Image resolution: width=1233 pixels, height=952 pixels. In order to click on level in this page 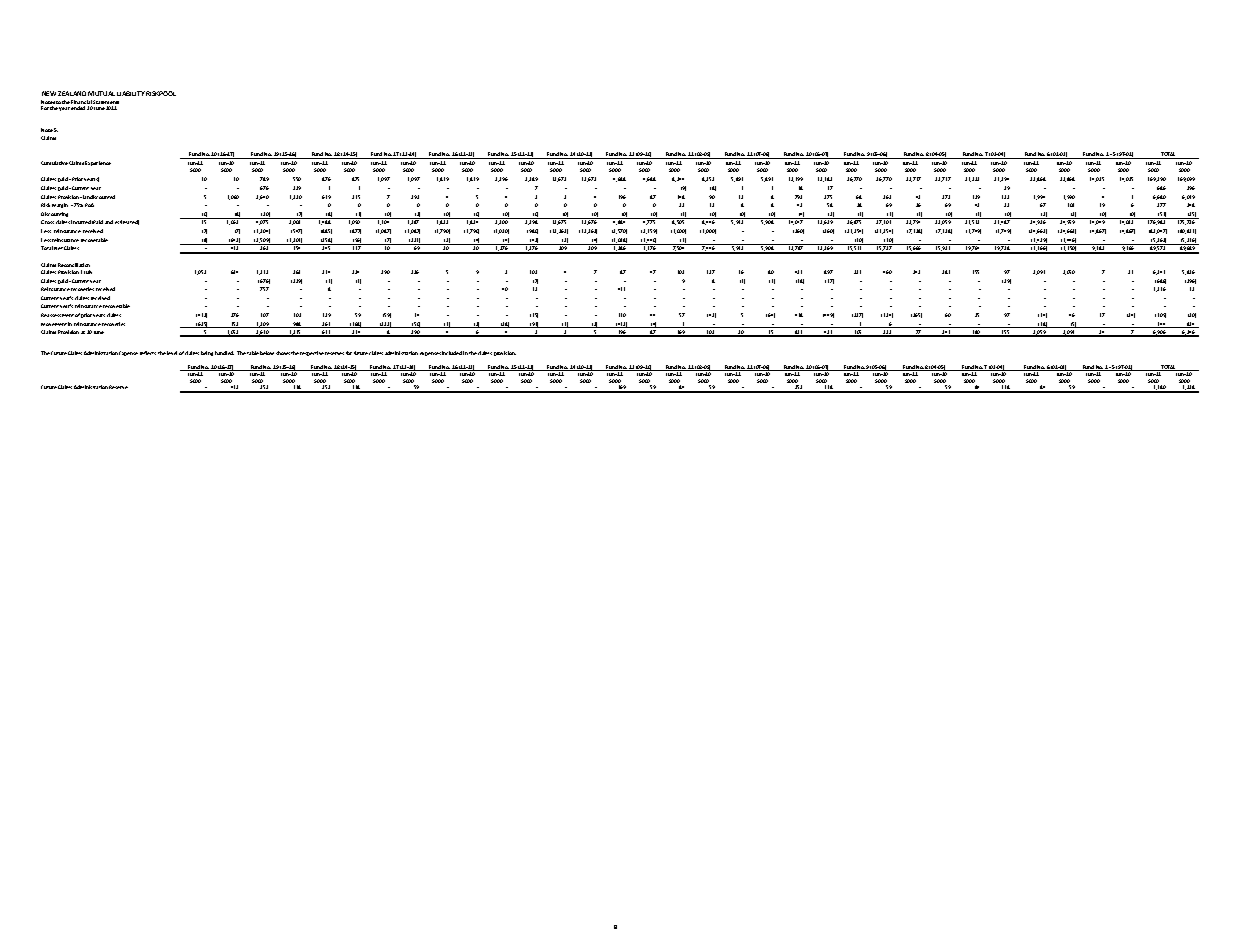, I will do `click(172, 353)`.
